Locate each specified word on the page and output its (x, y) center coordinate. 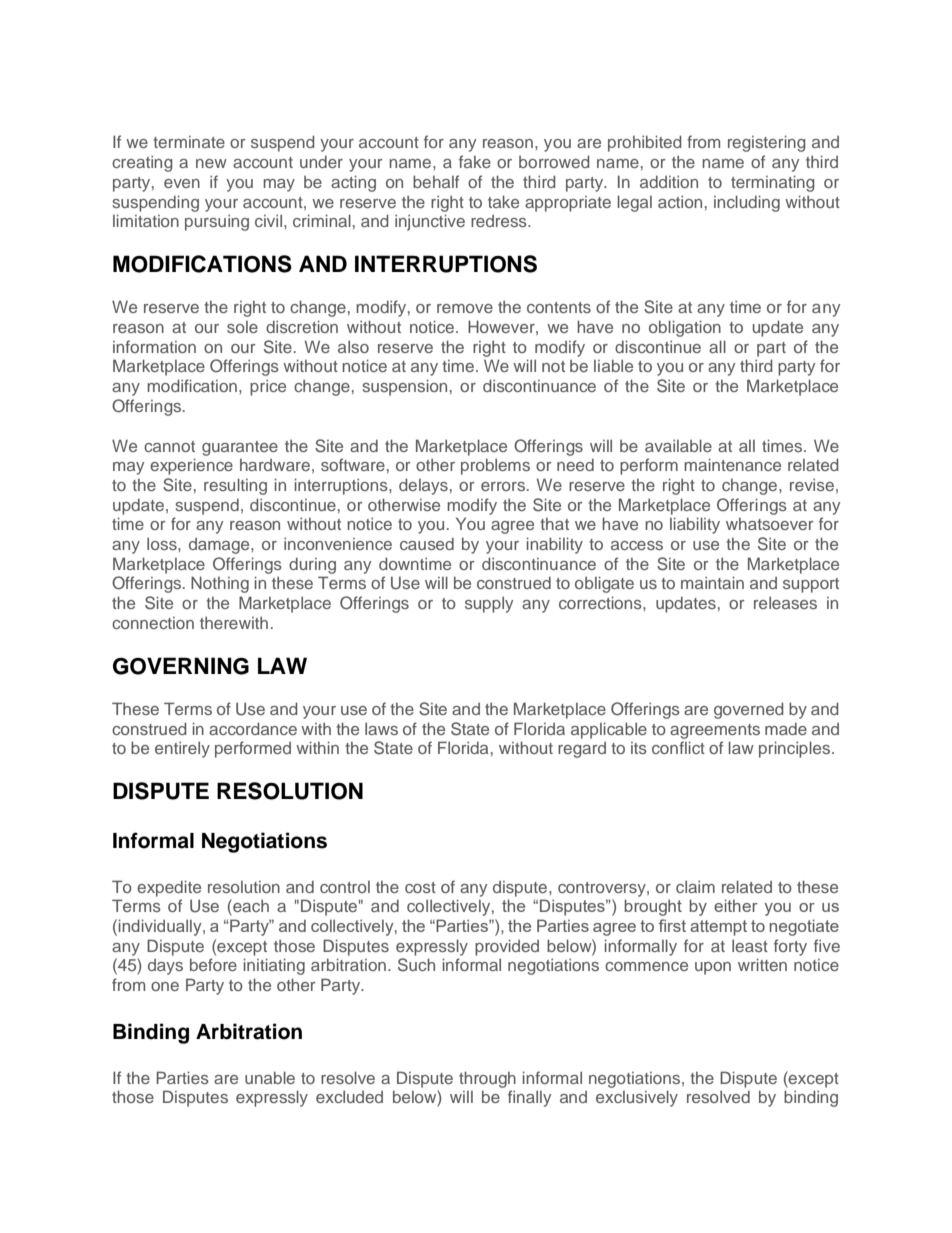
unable (270, 1077)
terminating (772, 183)
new (211, 163)
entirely (182, 750)
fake (475, 161)
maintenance (732, 464)
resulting (235, 486)
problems (495, 466)
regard (582, 750)
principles (796, 749)
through (487, 1079)
